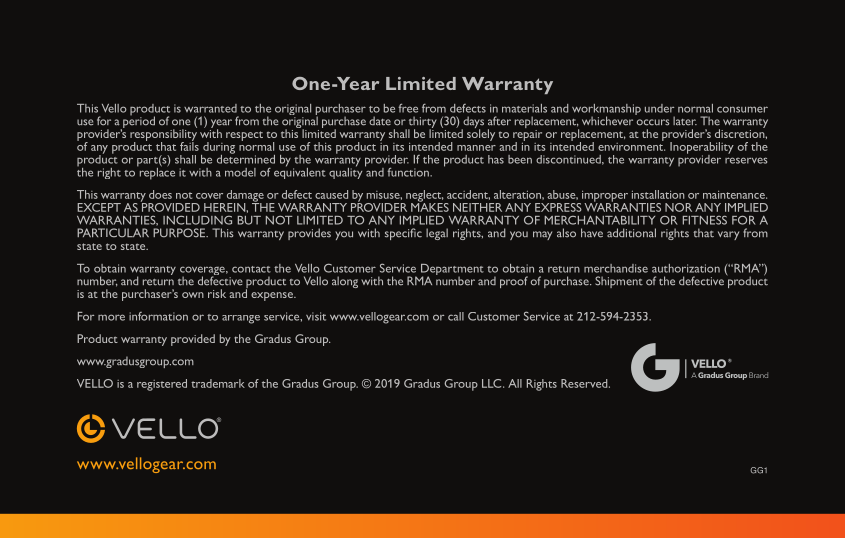  I want to click on own, so click(193, 295).
